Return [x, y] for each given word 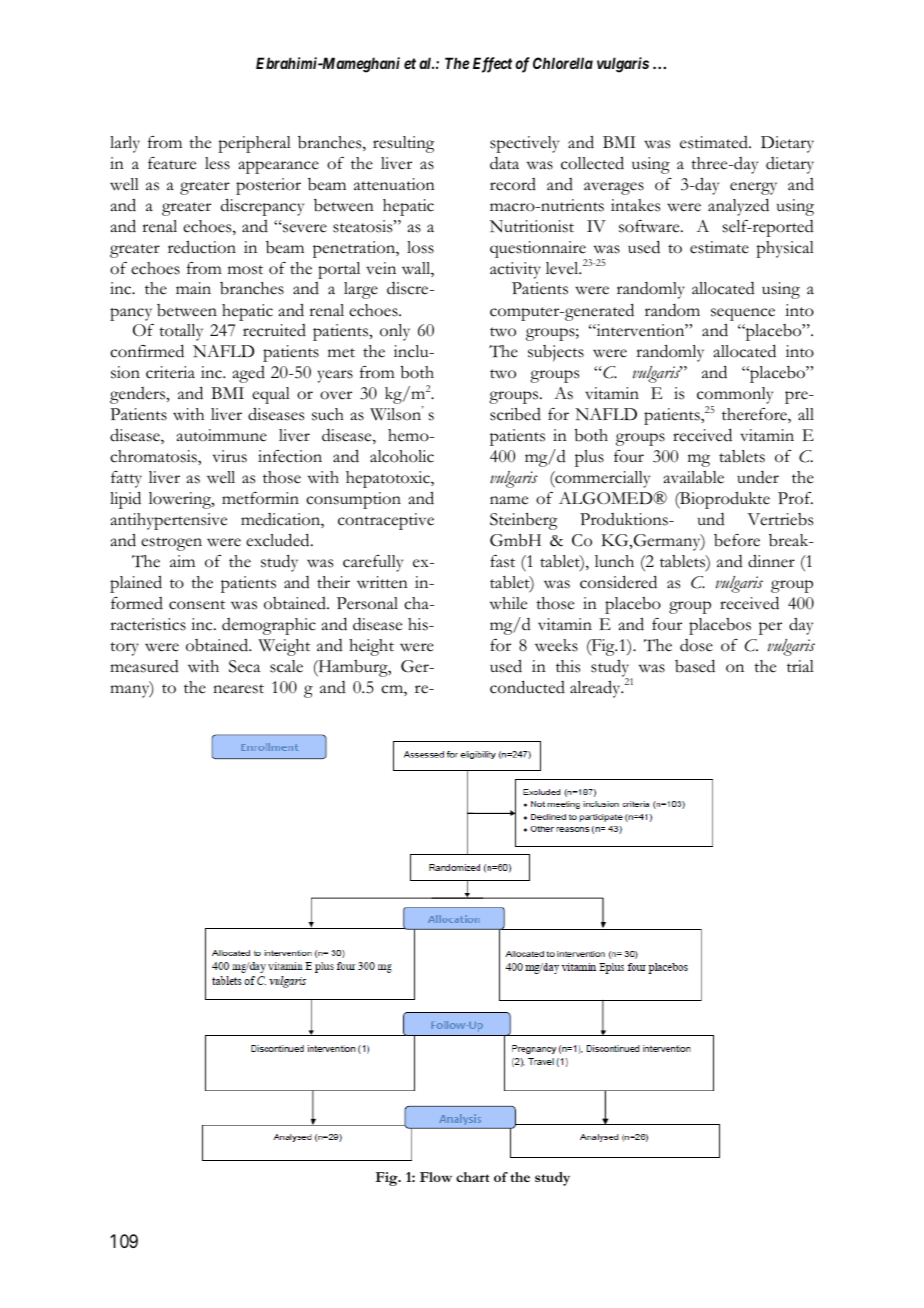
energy [753, 188]
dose [696, 645]
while [508, 603]
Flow [436, 1177]
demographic [269, 626]
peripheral [254, 144]
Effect [492, 65]
